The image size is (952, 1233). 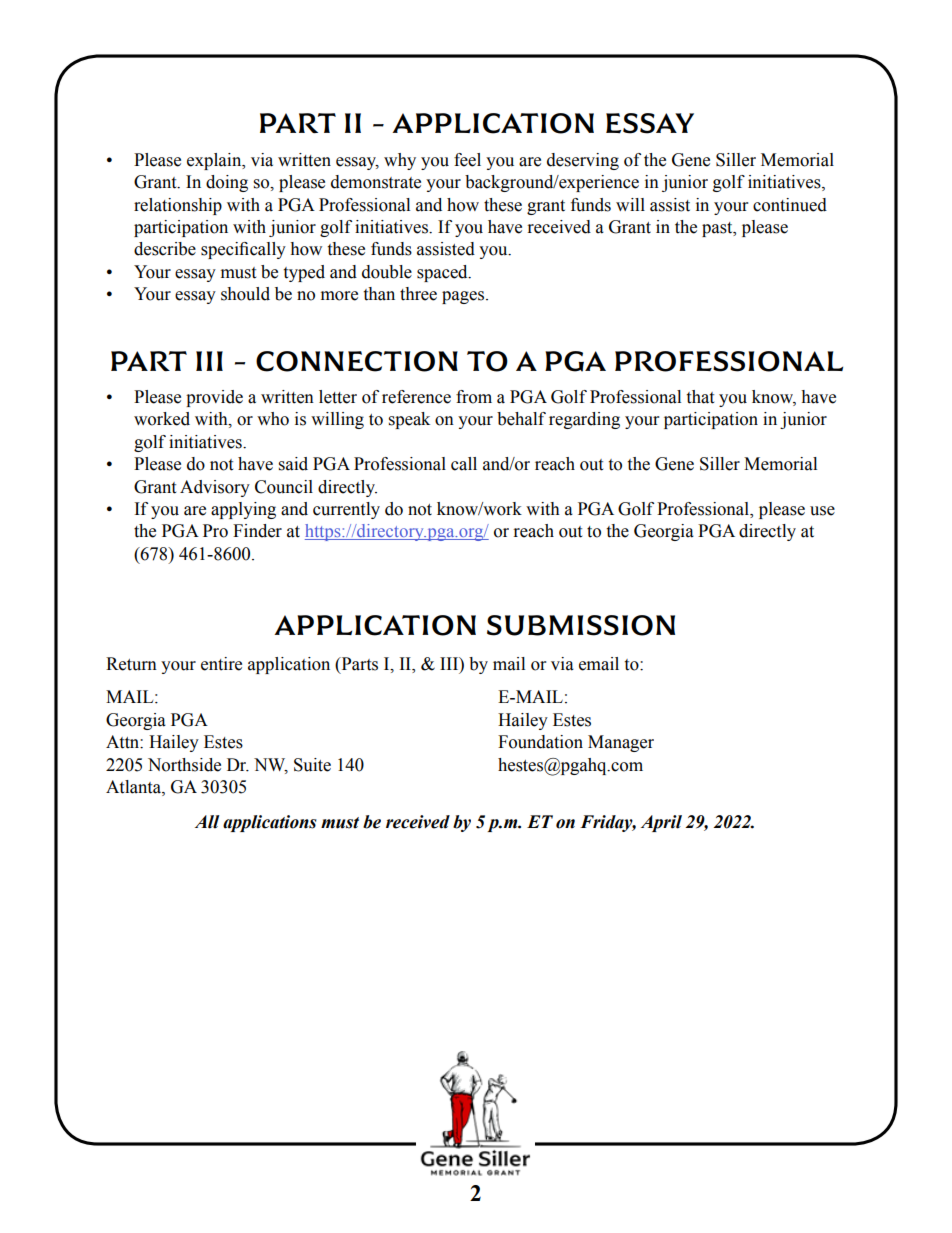 I want to click on pages, so click(x=464, y=297).
